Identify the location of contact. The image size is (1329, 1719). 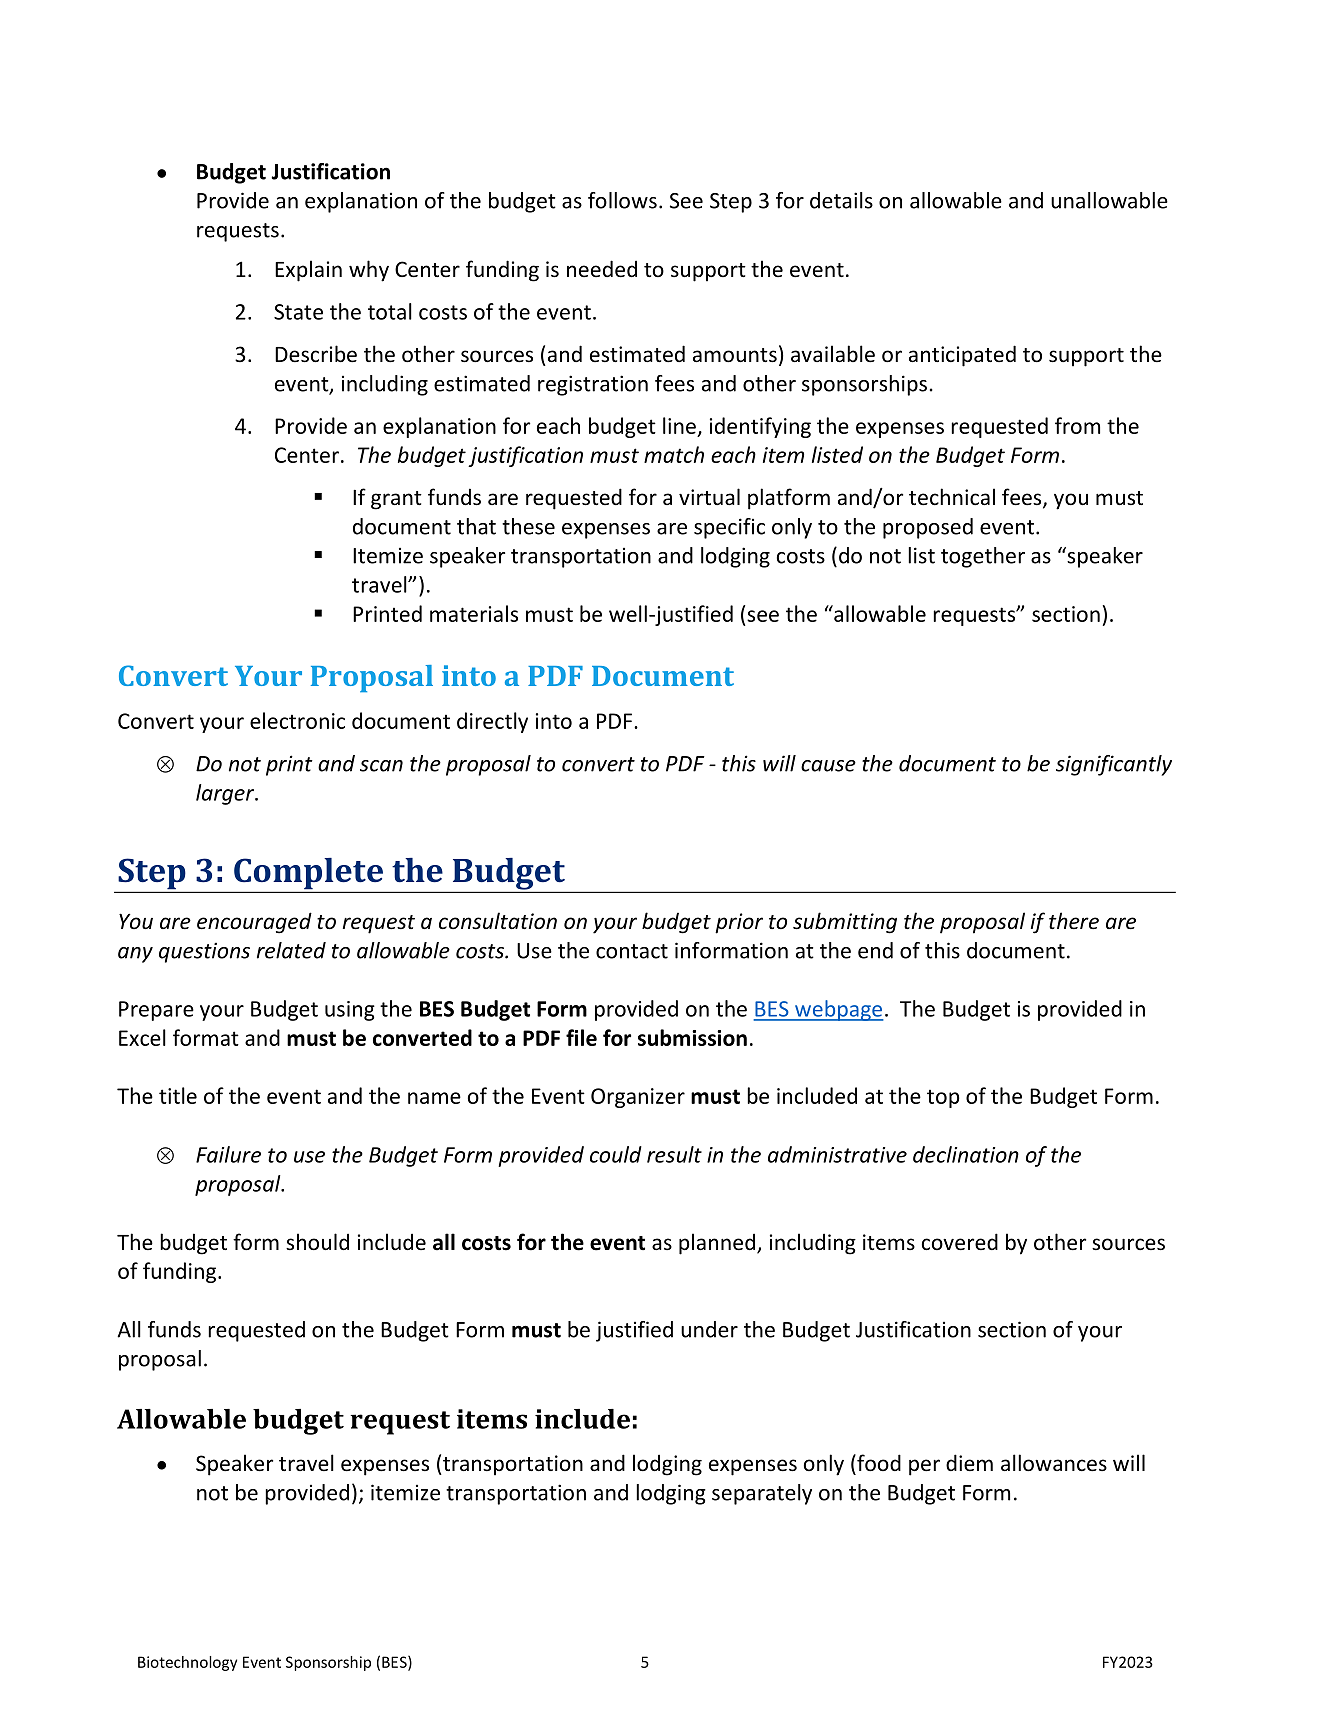
(632, 951).
